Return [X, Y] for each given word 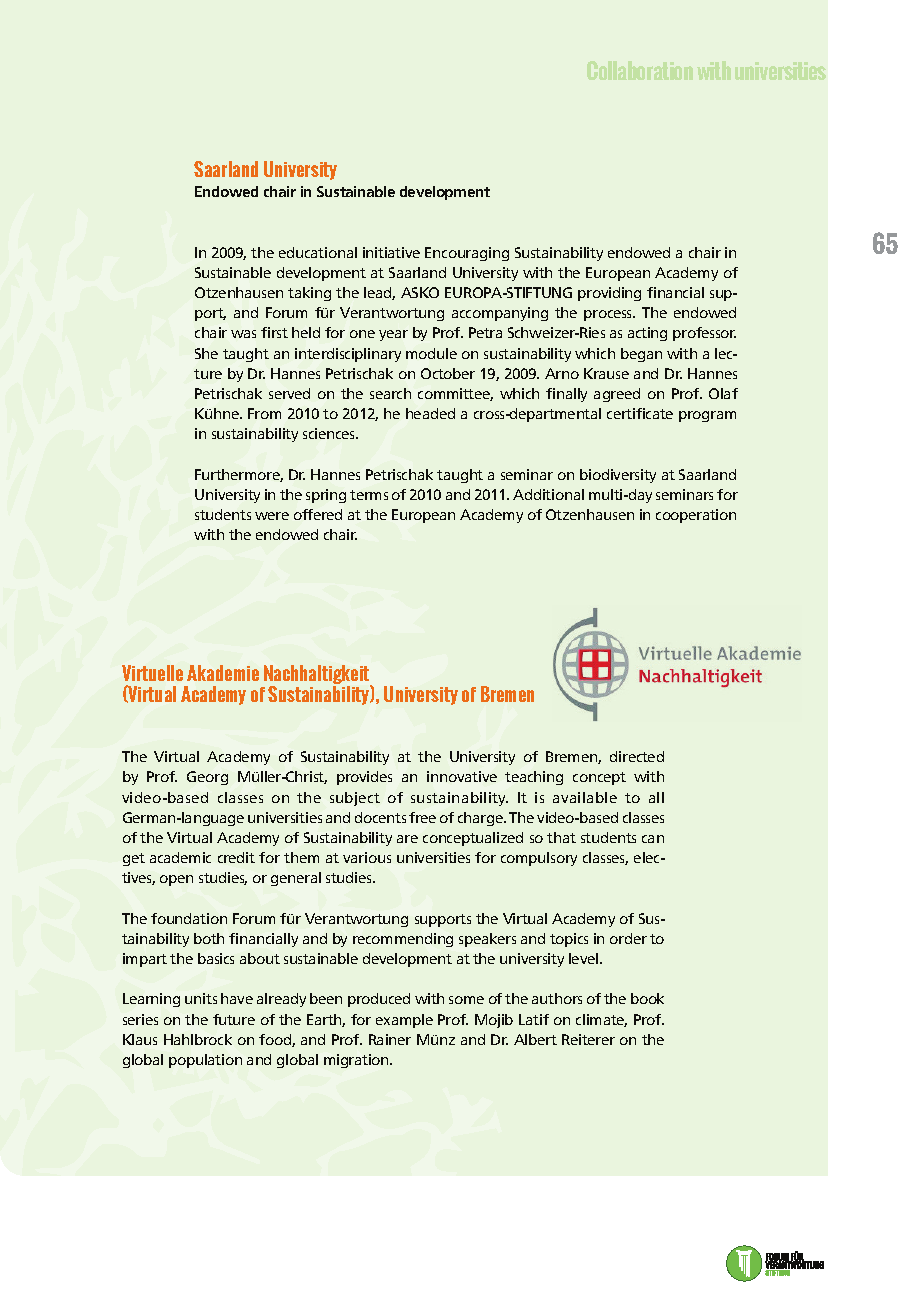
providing [609, 294]
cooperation [696, 516]
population [205, 1061]
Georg [207, 778]
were [272, 516]
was [243, 334]
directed [637, 756]
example [404, 1021]
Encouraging [467, 254]
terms [369, 495]
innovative [462, 776]
